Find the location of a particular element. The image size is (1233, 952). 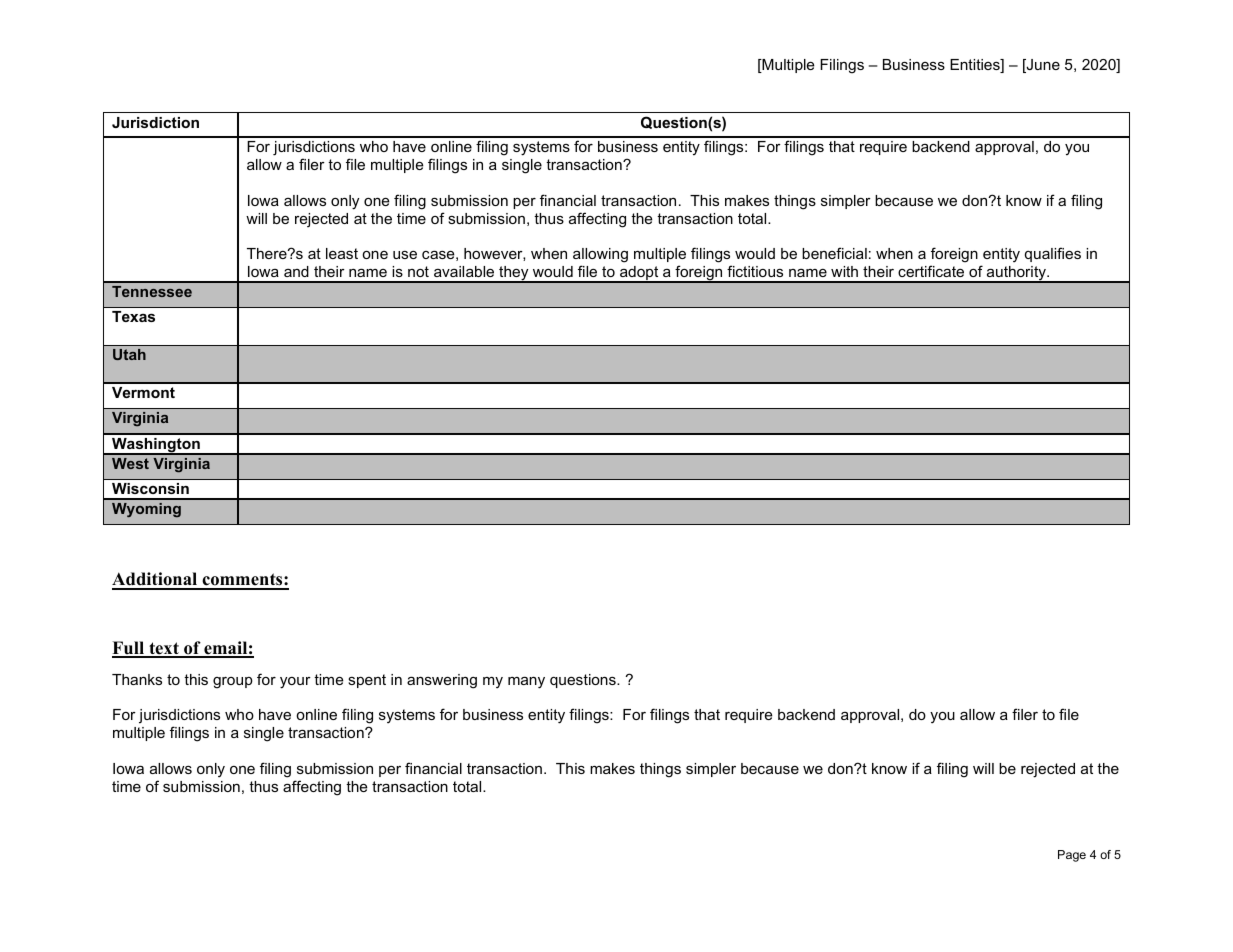

least is located at coordinates (342, 253).
